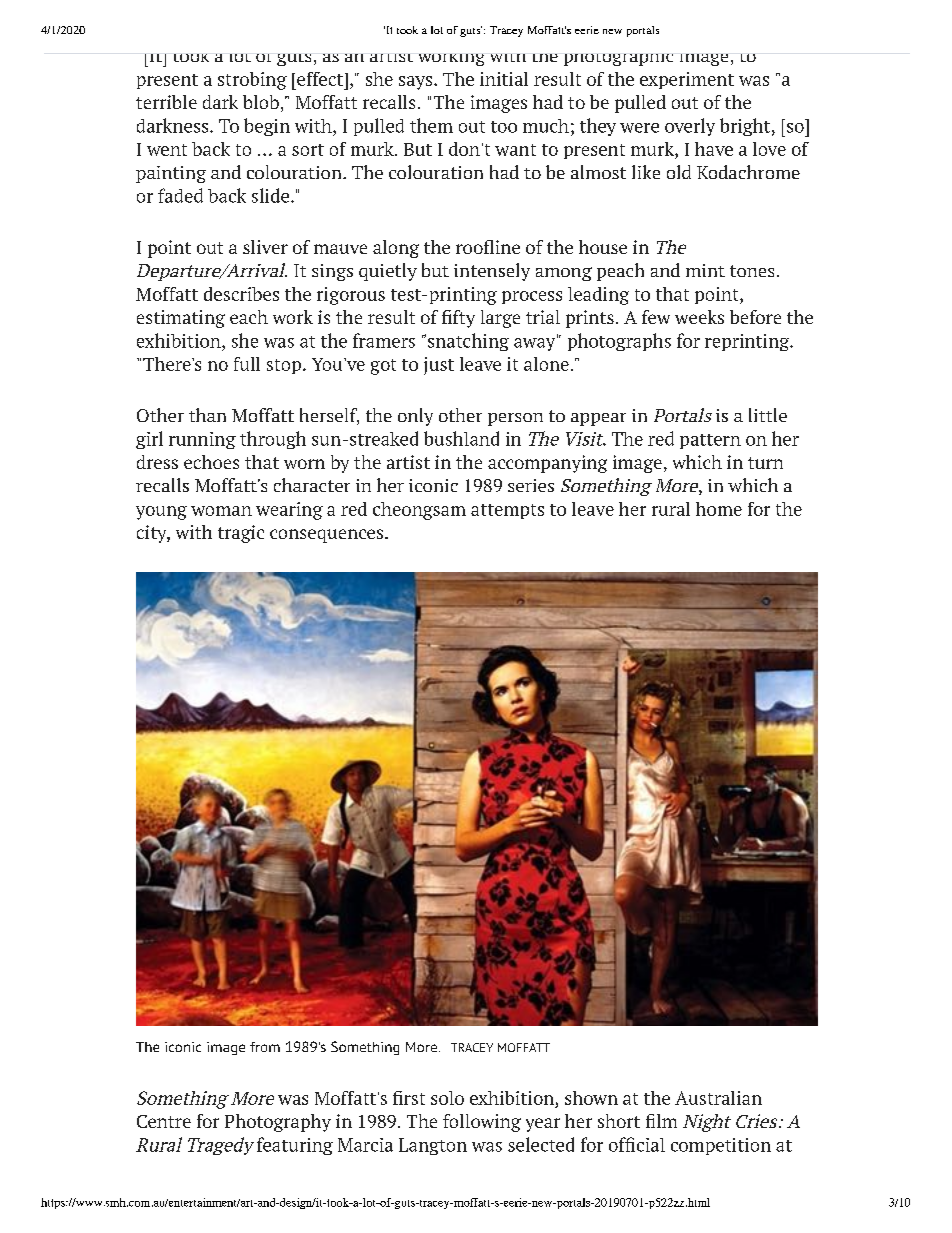 Image resolution: width=952 pixels, height=1233 pixels. What do you see at coordinates (278, 1123) in the document?
I see `Photography` at bounding box center [278, 1123].
